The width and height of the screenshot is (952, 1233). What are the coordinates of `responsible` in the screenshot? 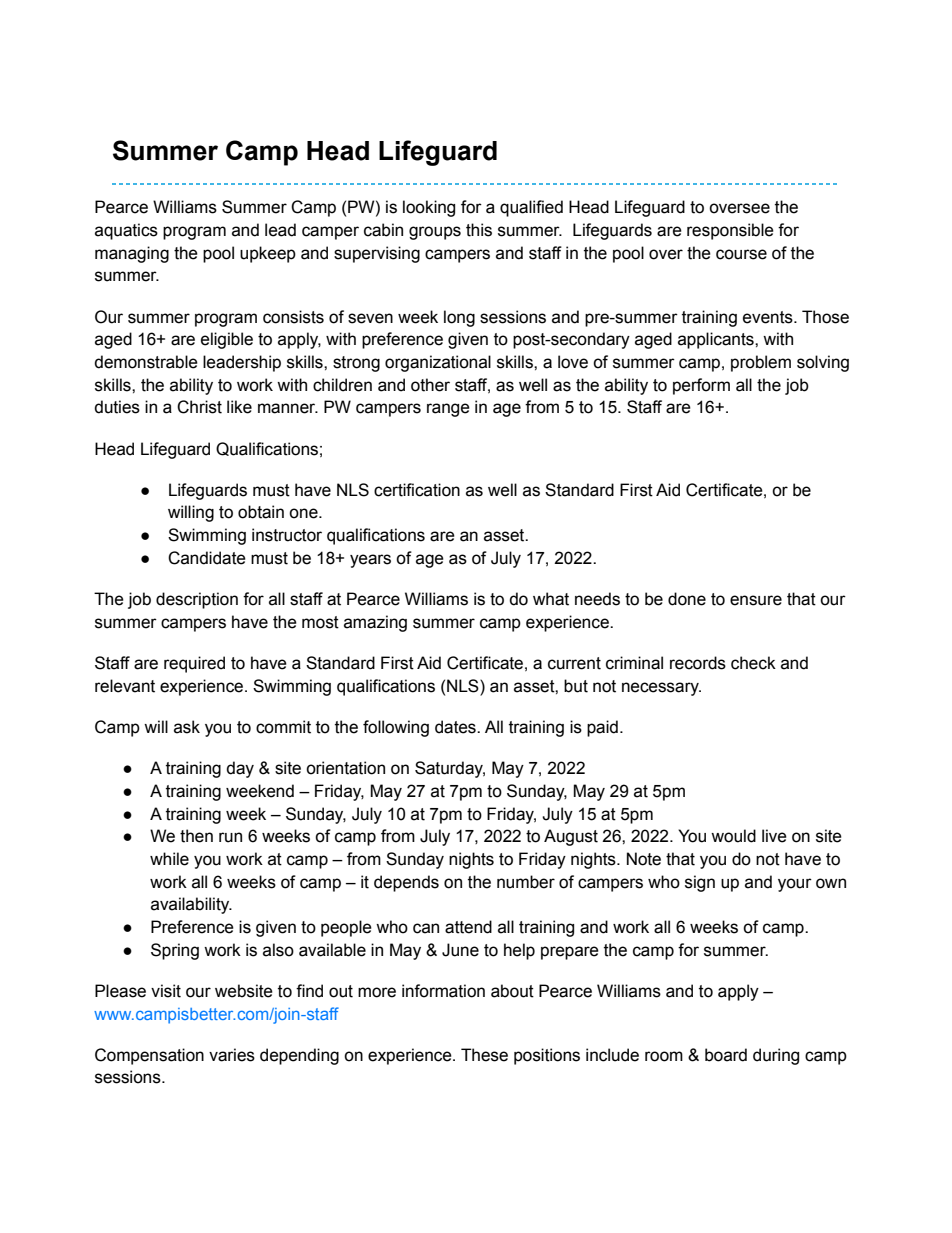 It's located at (730, 231).
